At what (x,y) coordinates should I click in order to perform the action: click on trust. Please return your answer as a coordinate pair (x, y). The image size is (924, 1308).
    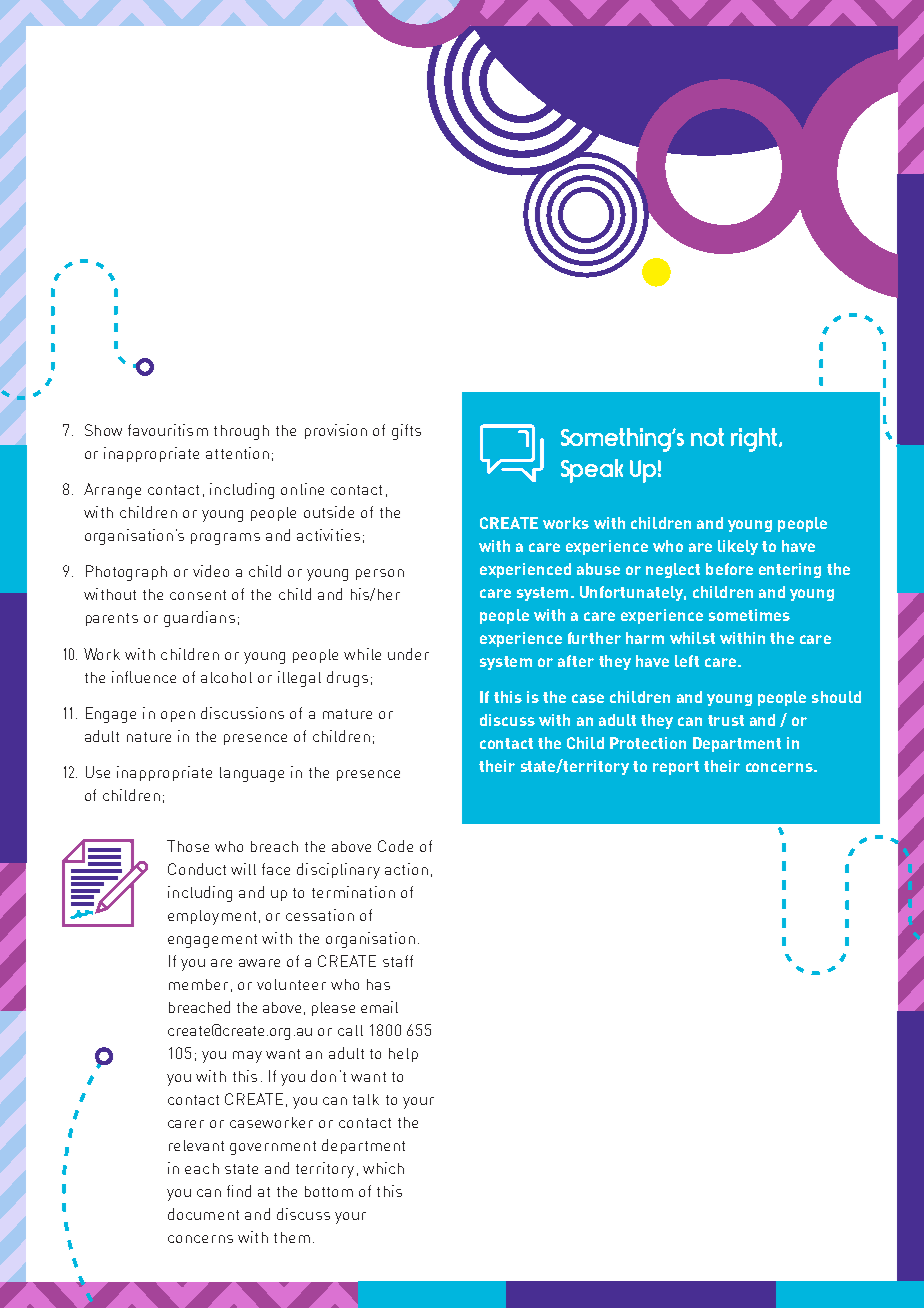
    Looking at the image, I should click on (726, 720).
